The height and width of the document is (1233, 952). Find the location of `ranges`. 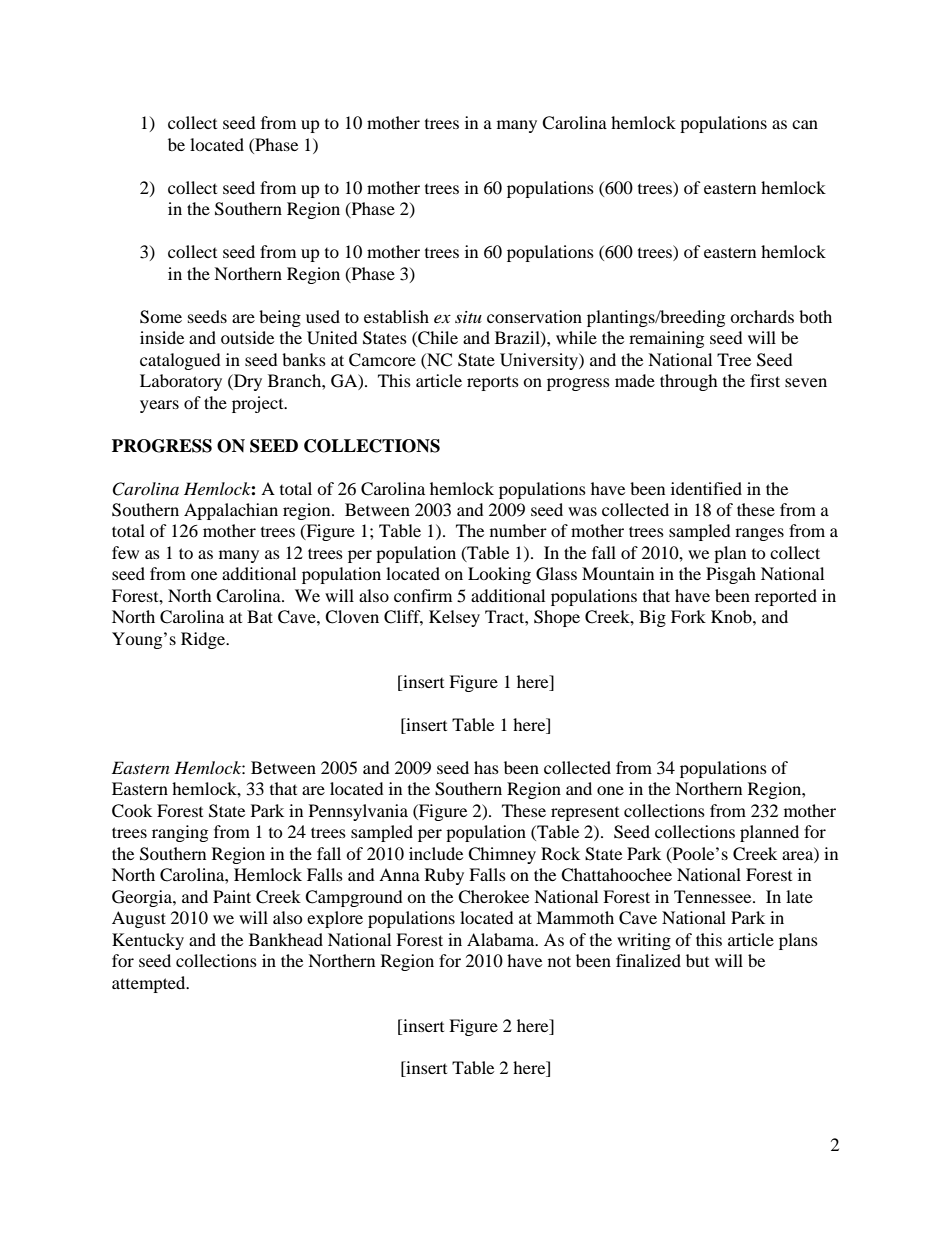

ranges is located at coordinates (759, 534).
